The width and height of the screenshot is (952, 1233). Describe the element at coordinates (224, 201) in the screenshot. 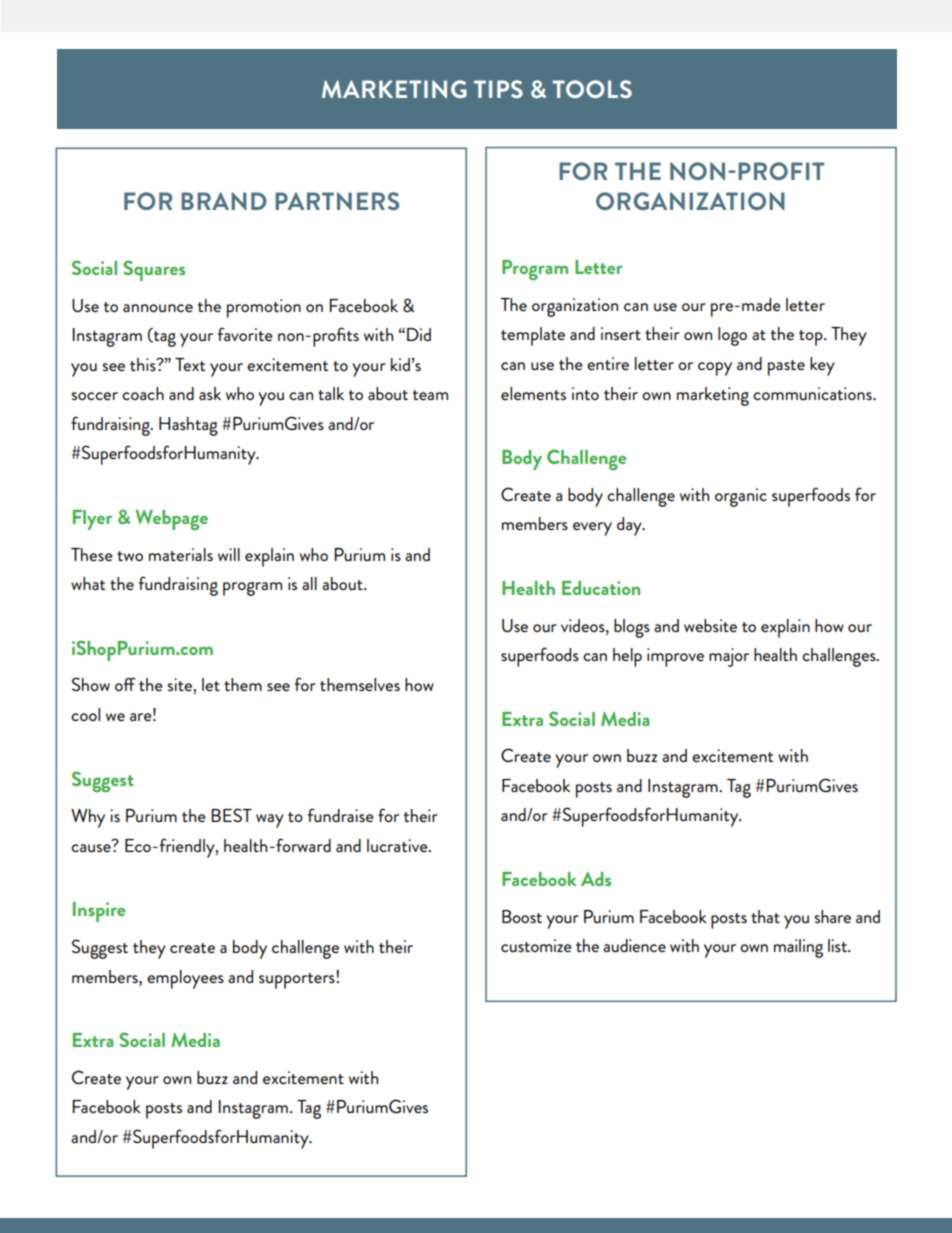

I see `BRAND` at that location.
